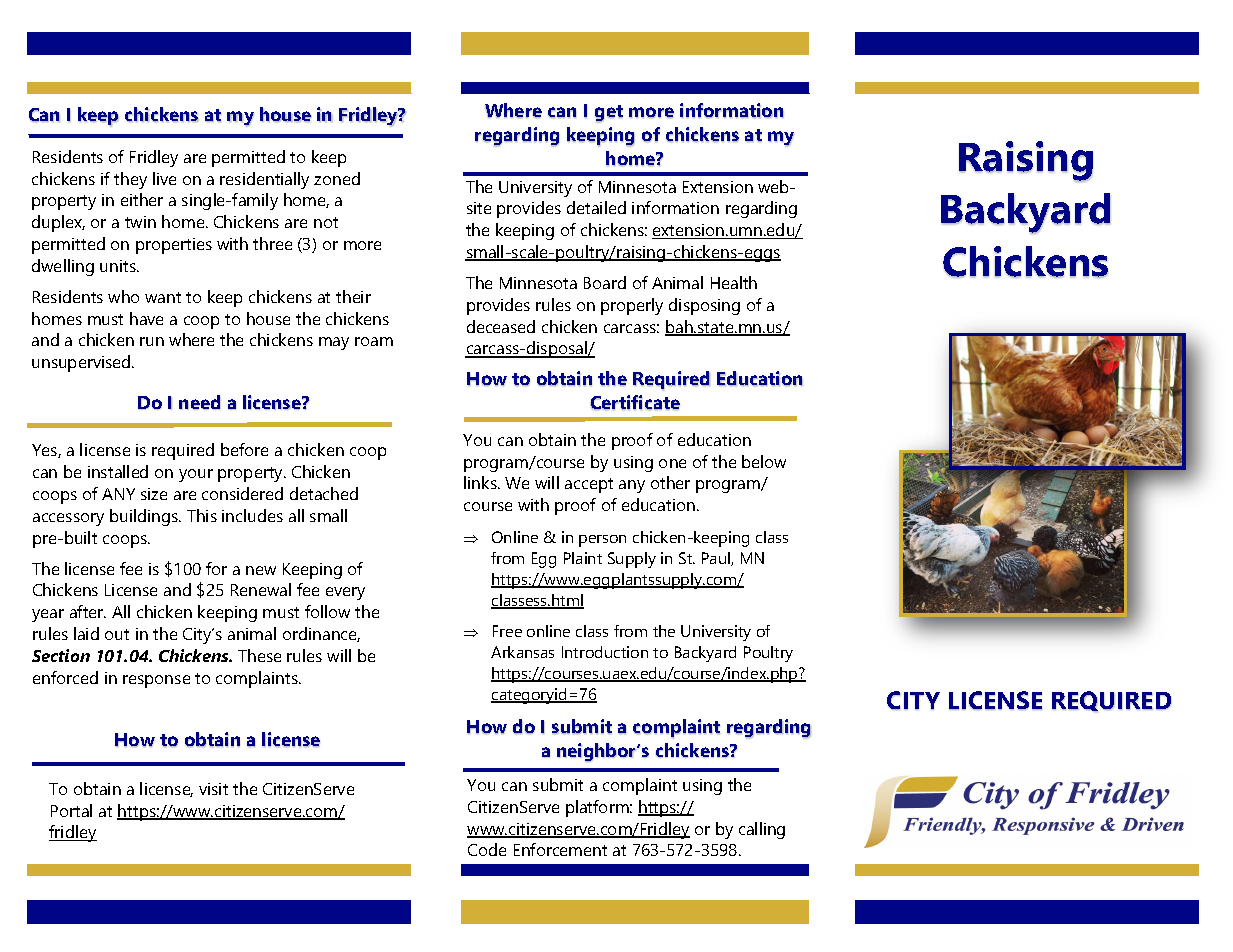 The width and height of the image is (1233, 952). What do you see at coordinates (487, 849) in the image?
I see `Code` at bounding box center [487, 849].
